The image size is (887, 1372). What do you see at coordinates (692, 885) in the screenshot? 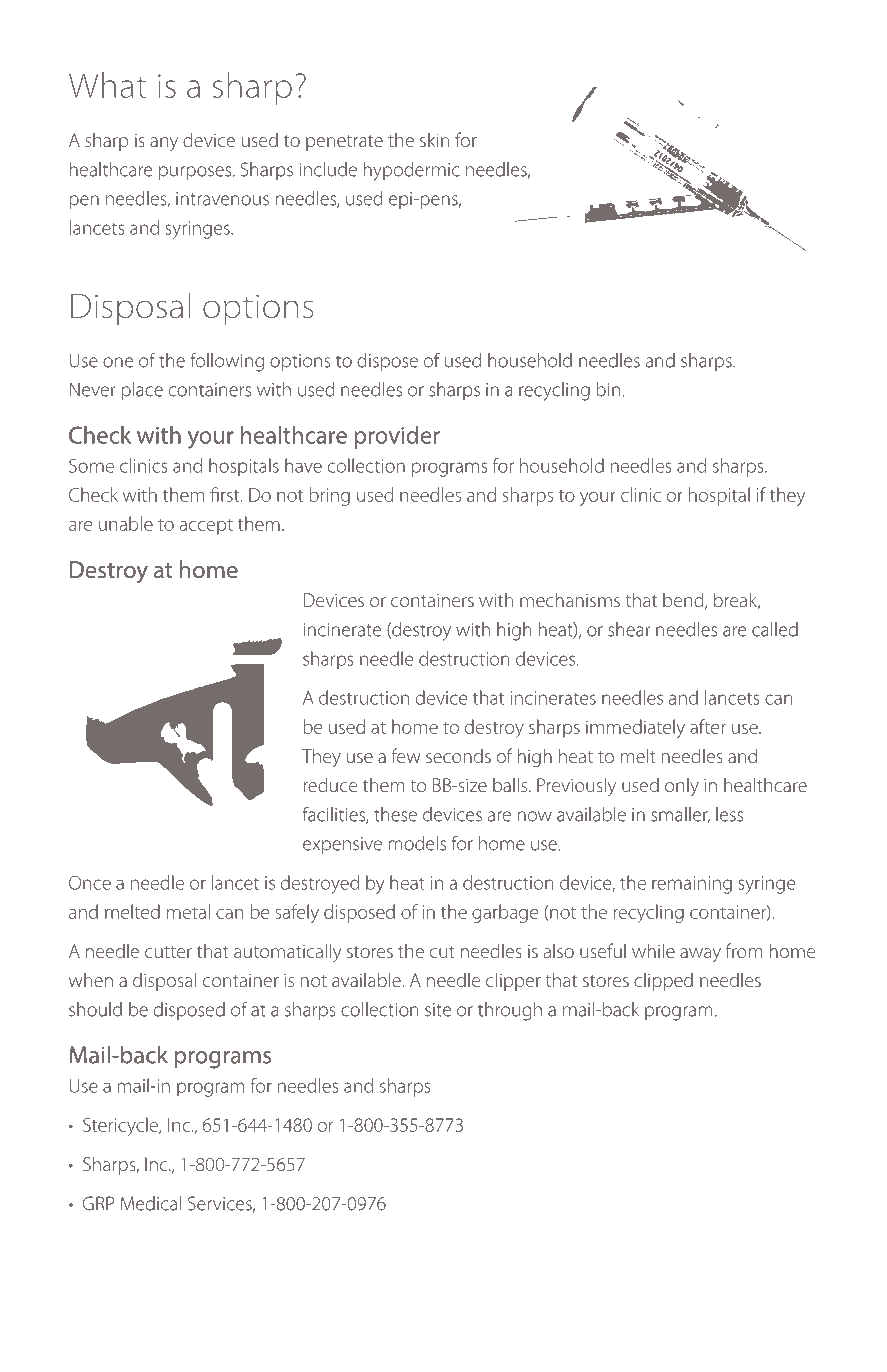
I see `remaining` at bounding box center [692, 885].
